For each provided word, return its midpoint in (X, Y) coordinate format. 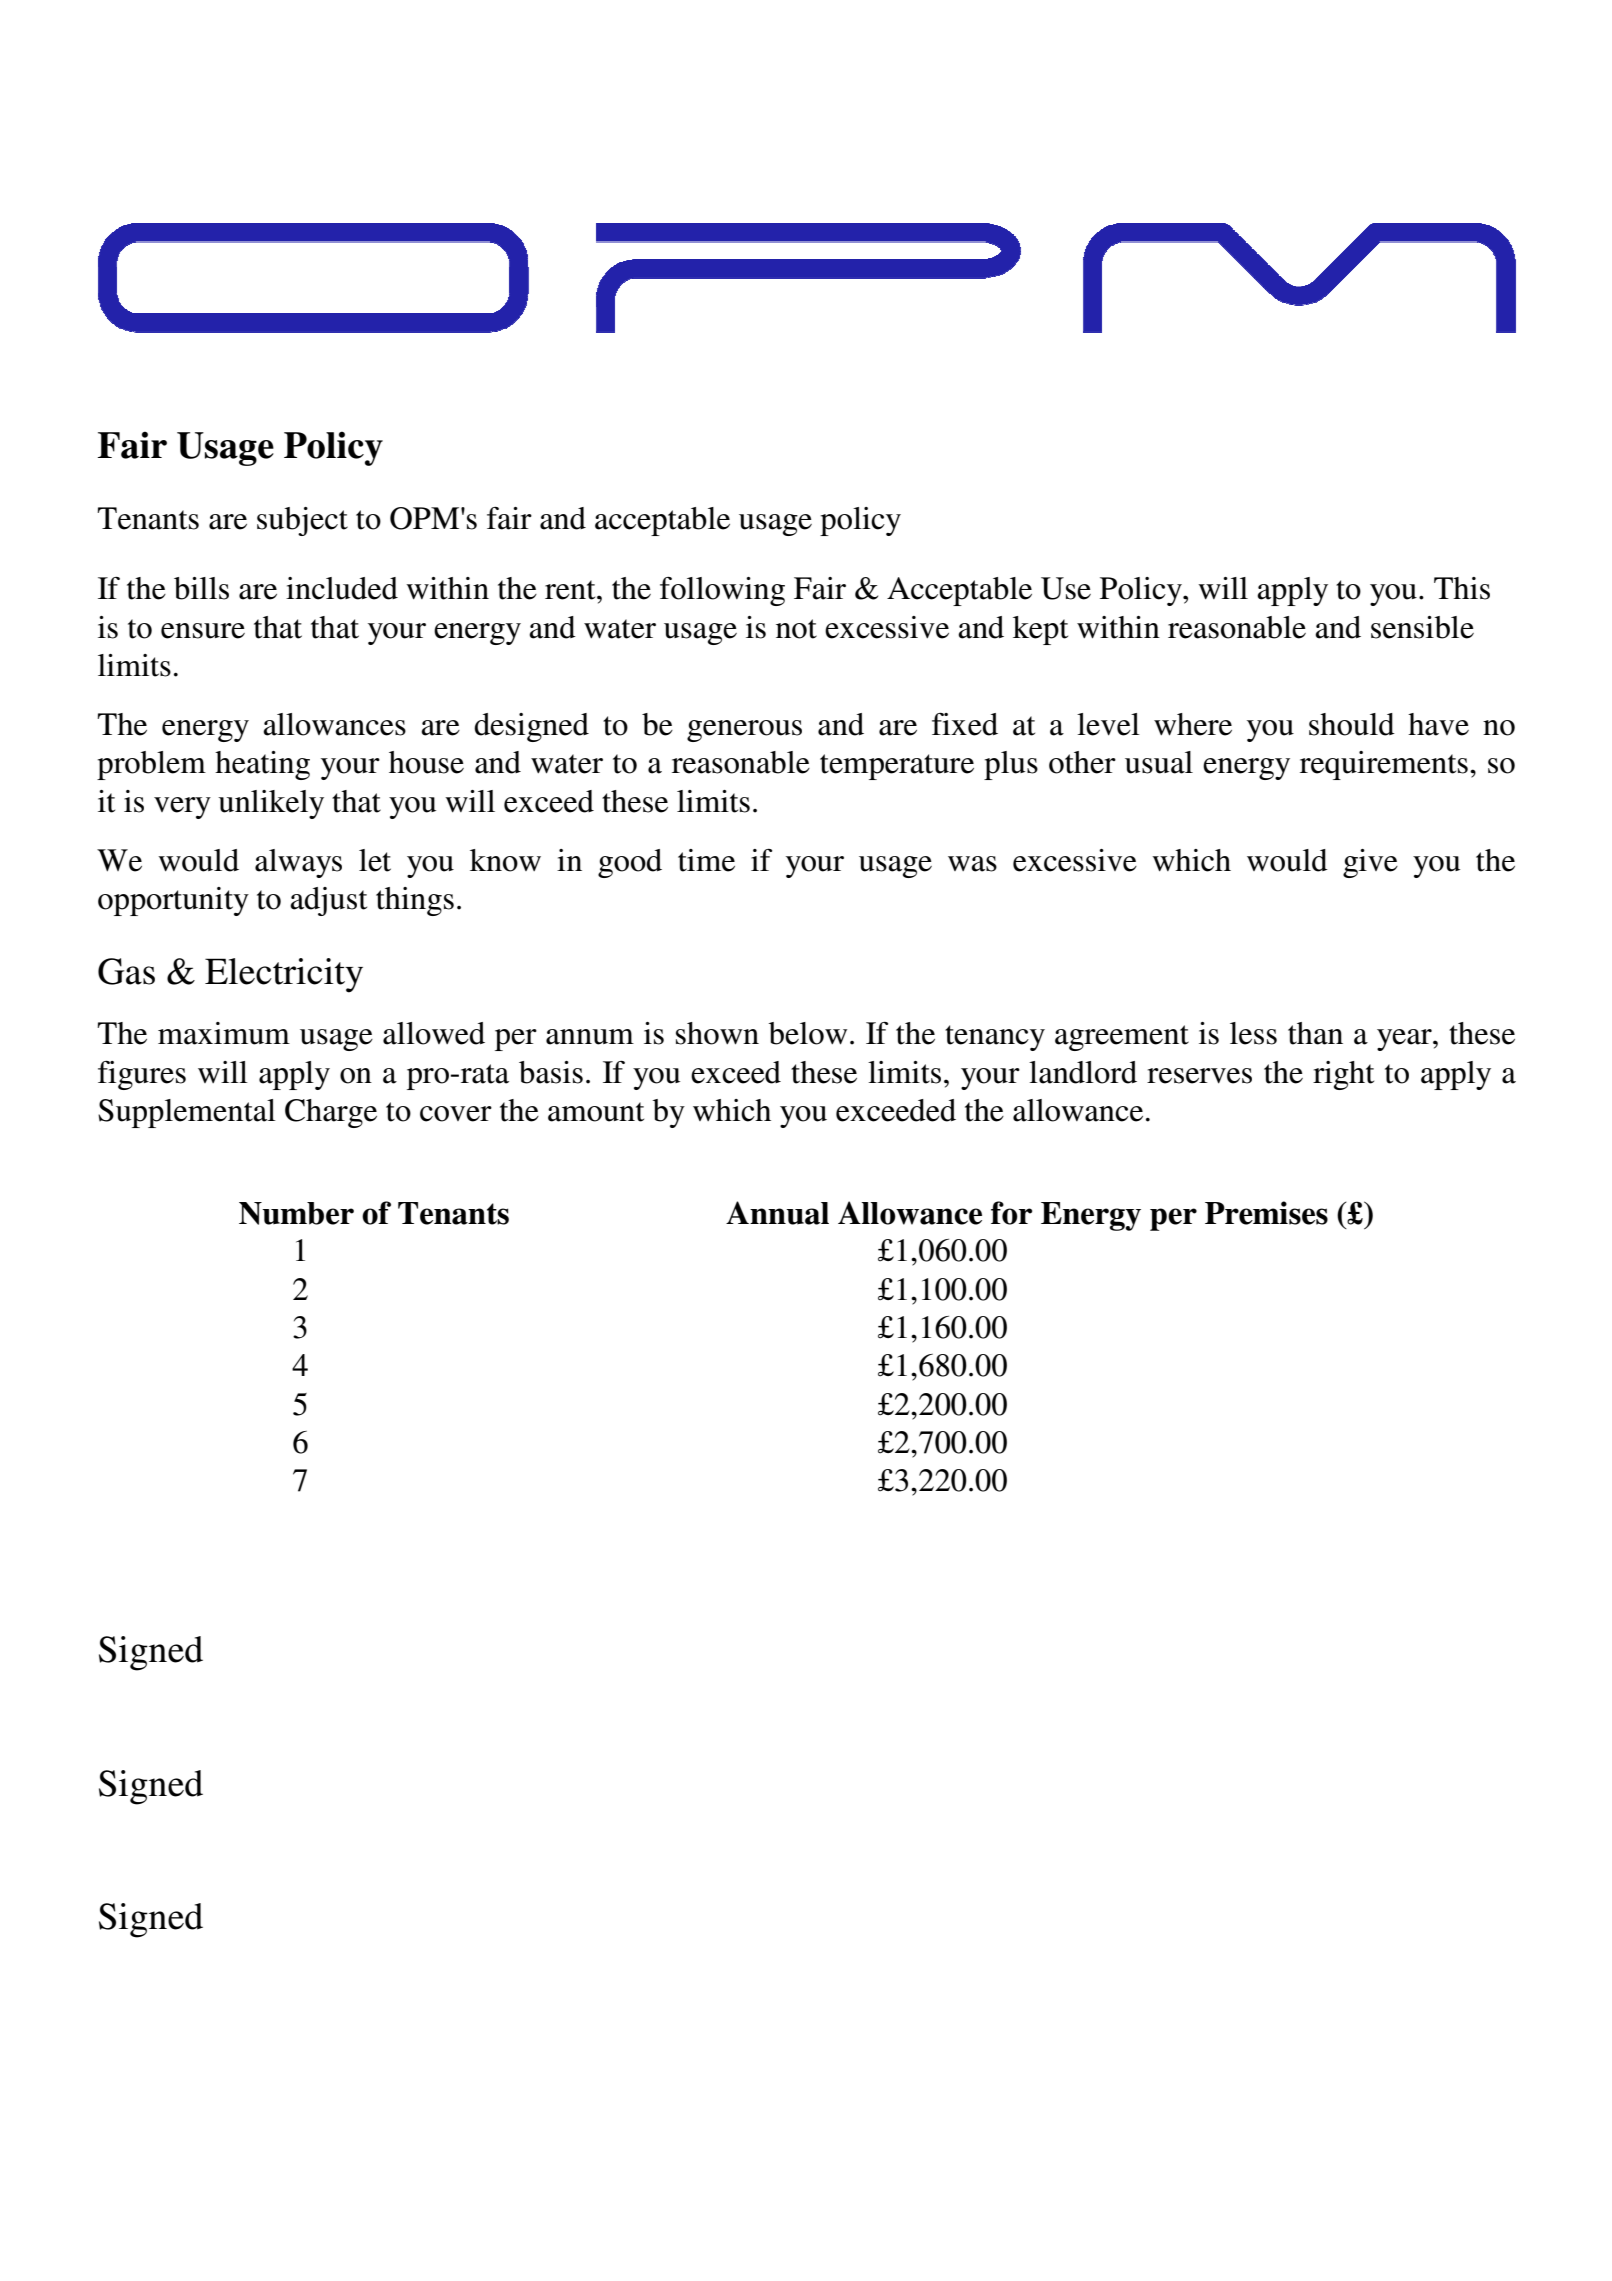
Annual (777, 1213)
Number (296, 1213)
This (1462, 588)
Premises (1266, 1213)
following (722, 591)
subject (302, 521)
